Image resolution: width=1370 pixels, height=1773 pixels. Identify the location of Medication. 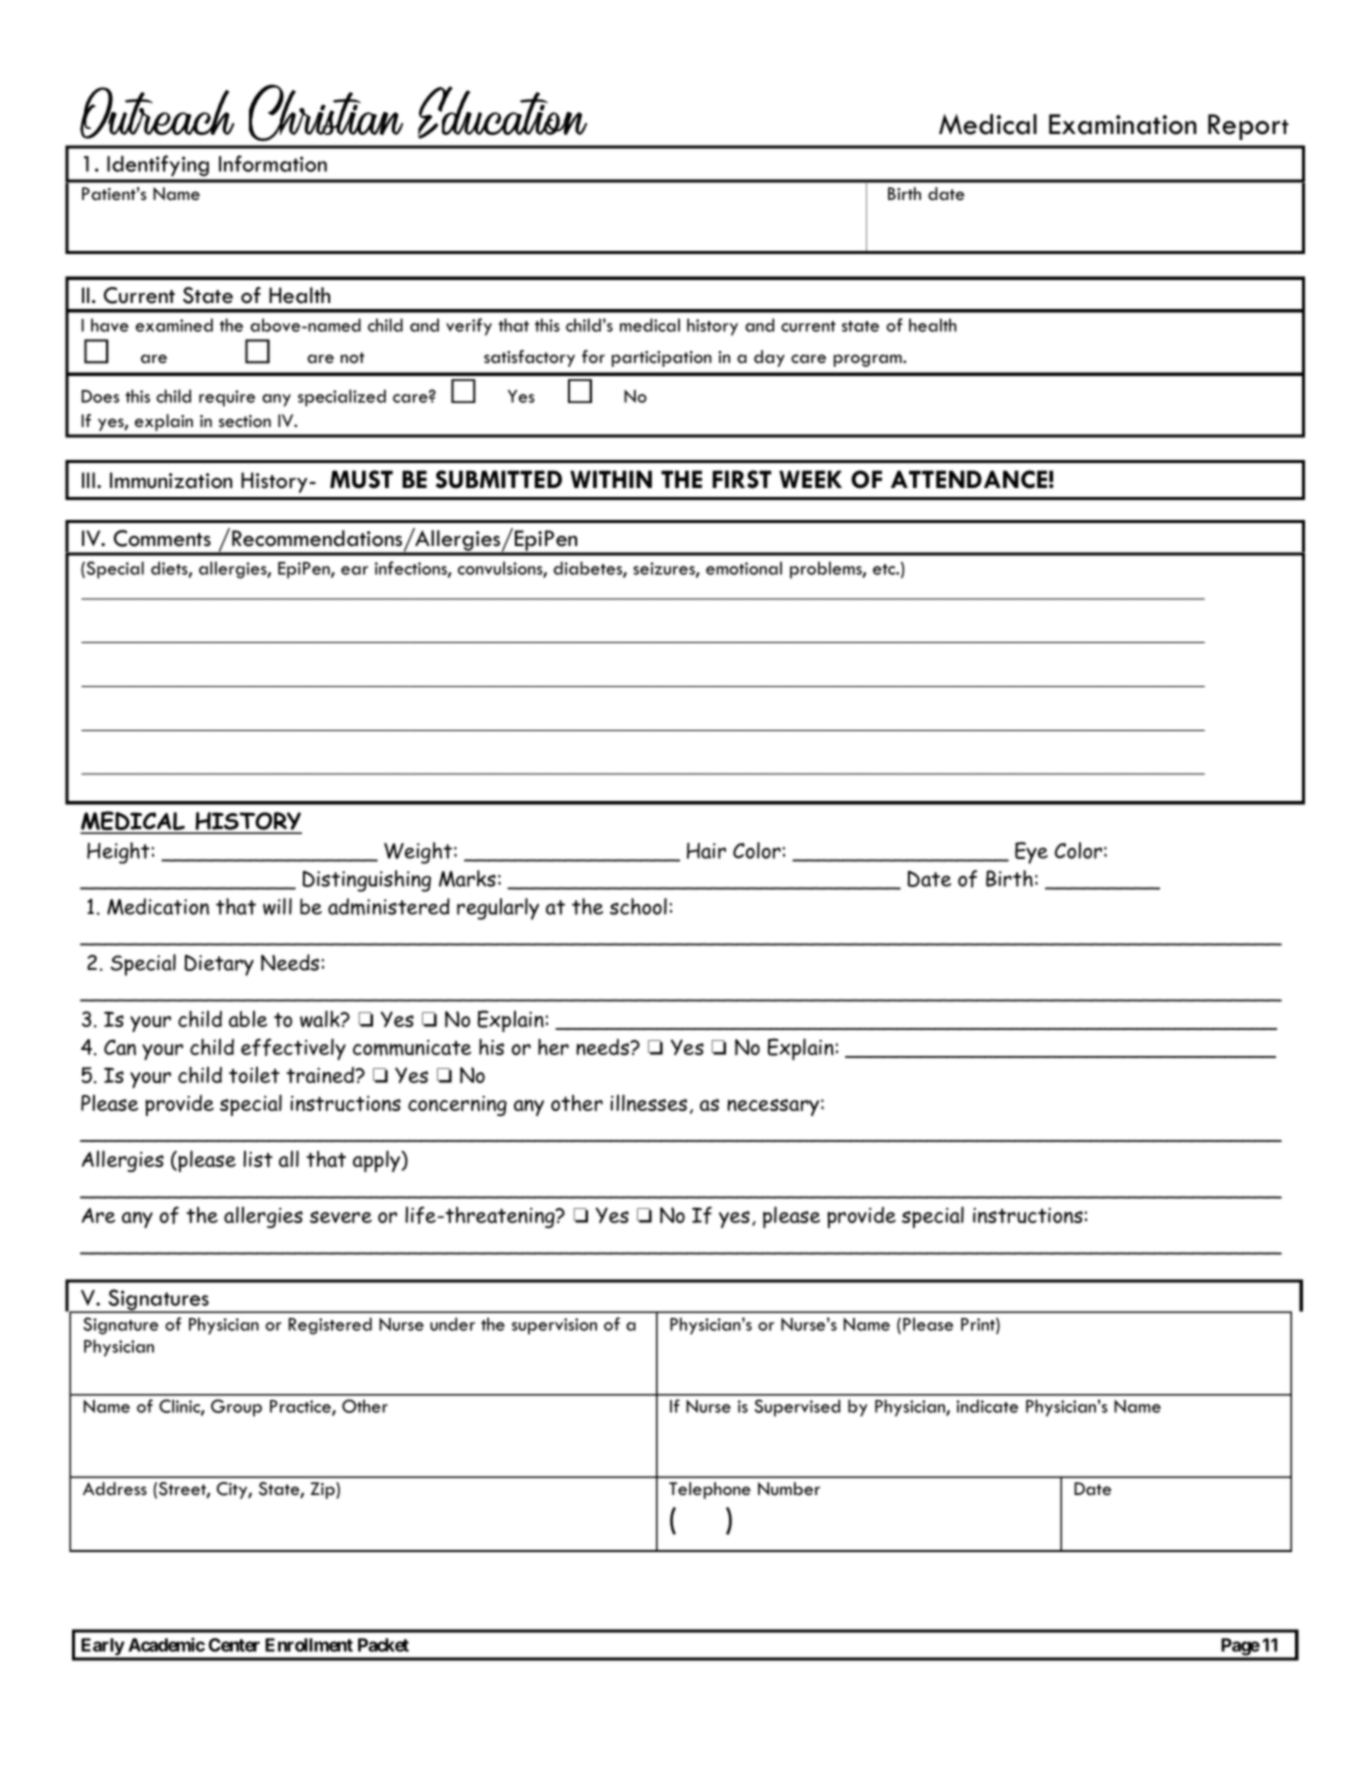
(158, 906).
